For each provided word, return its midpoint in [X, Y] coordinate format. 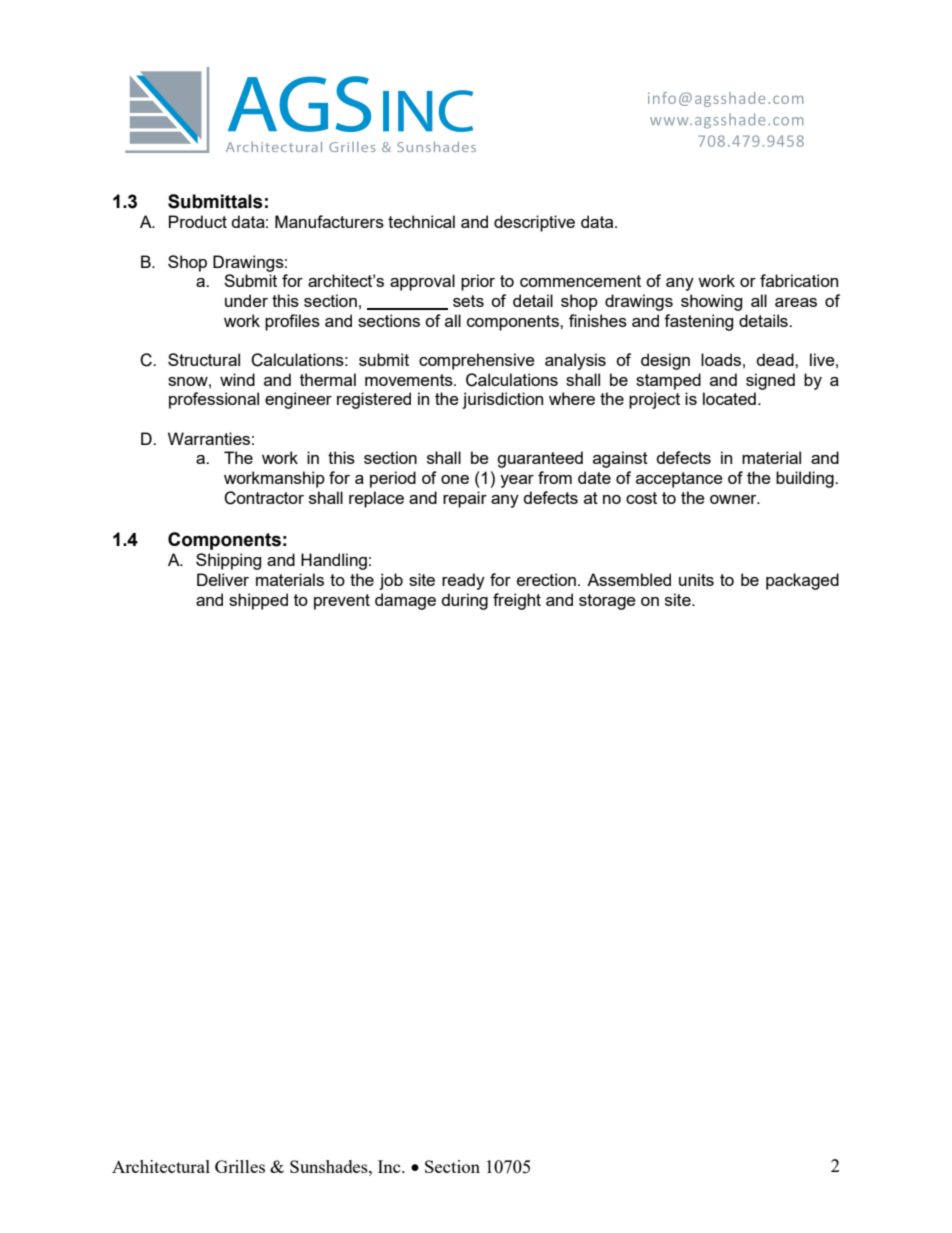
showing [711, 302]
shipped [258, 601]
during [464, 601]
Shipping [228, 561]
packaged [802, 581]
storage [607, 602]
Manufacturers [329, 221]
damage [405, 601]
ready [463, 581]
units [696, 579]
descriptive [534, 223]
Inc [390, 1166]
